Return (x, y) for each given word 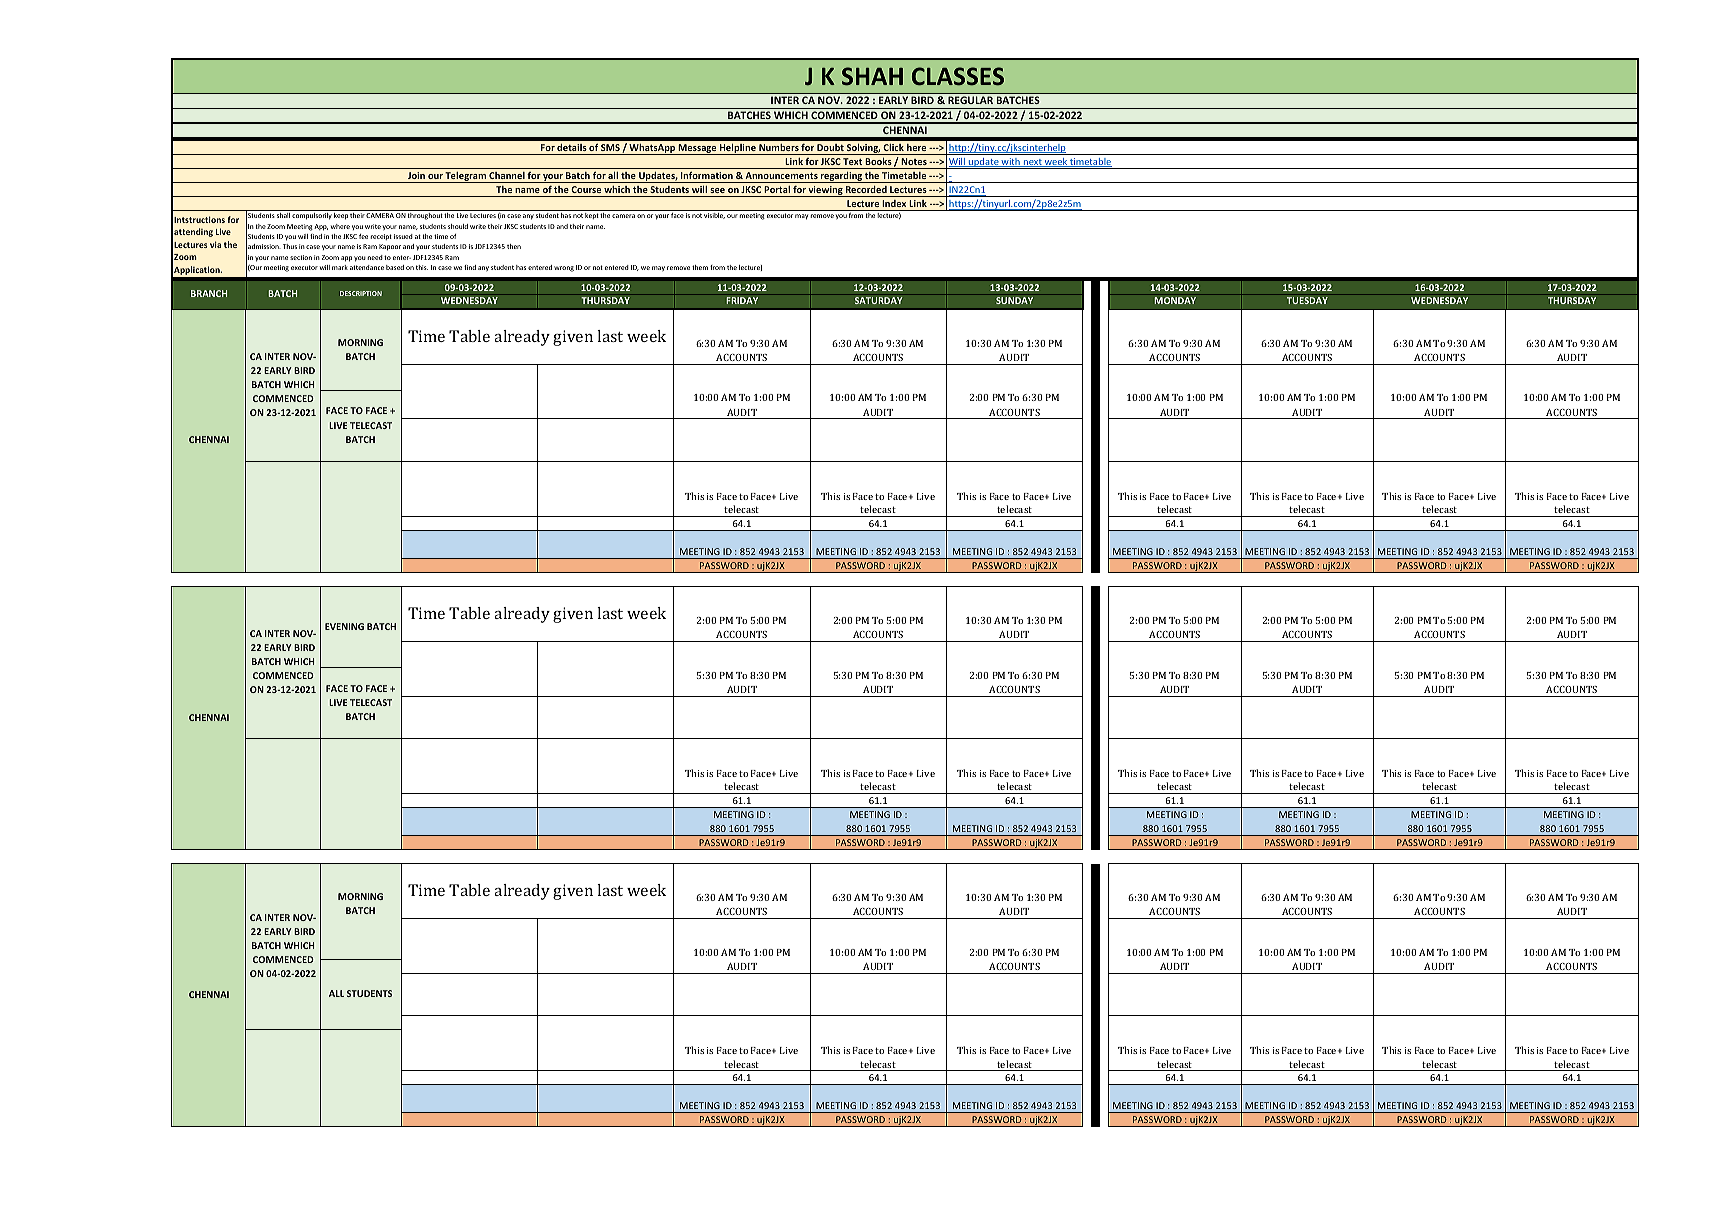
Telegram (466, 177)
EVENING (344, 626)
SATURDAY (879, 300)
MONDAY (1175, 300)
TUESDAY (1307, 300)
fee (363, 236)
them (700, 267)
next (1032, 163)
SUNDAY (1014, 300)
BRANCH (209, 293)
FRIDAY (742, 300)
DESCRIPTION (361, 293)
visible (714, 216)
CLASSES (958, 76)
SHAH (872, 76)
